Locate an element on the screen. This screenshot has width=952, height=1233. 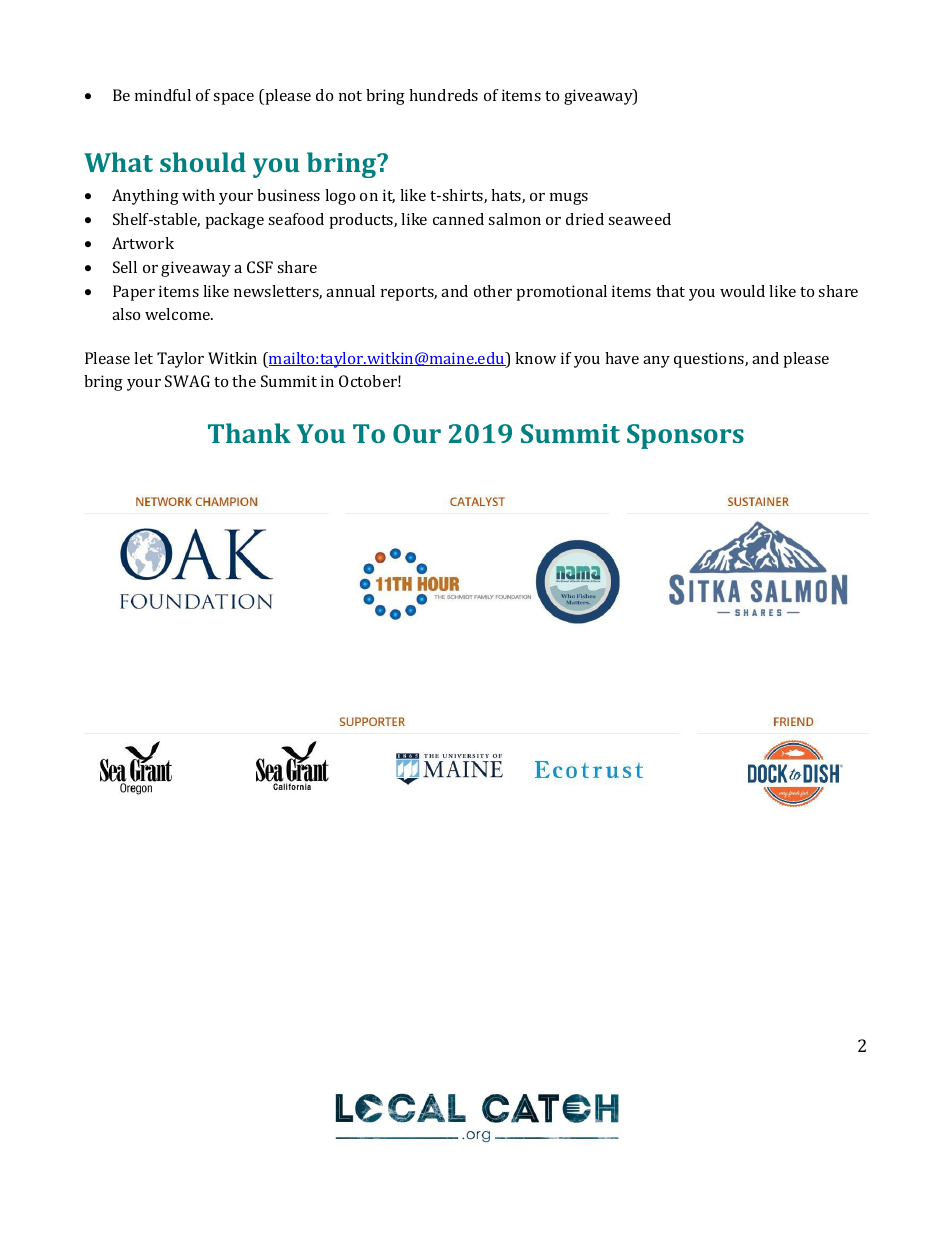
hundreds is located at coordinates (443, 95).
